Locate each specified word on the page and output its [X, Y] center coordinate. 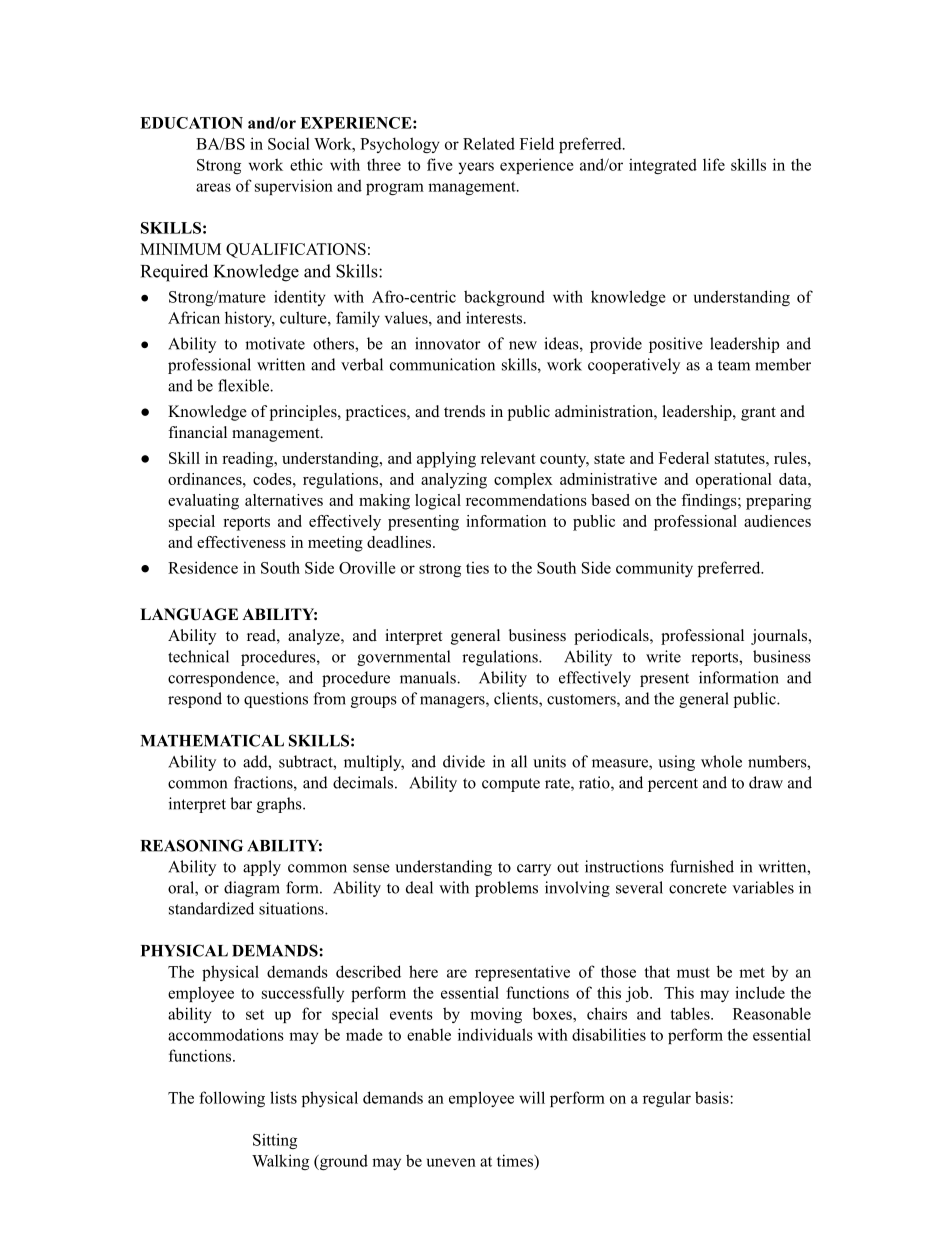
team [734, 365]
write [663, 656]
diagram [252, 889]
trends [464, 411]
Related [489, 143]
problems [506, 889]
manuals [429, 677]
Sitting [275, 1141]
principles [304, 413]
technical [198, 656]
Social [289, 143]
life [714, 164]
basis [713, 1097]
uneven [451, 1162]
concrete [698, 888]
